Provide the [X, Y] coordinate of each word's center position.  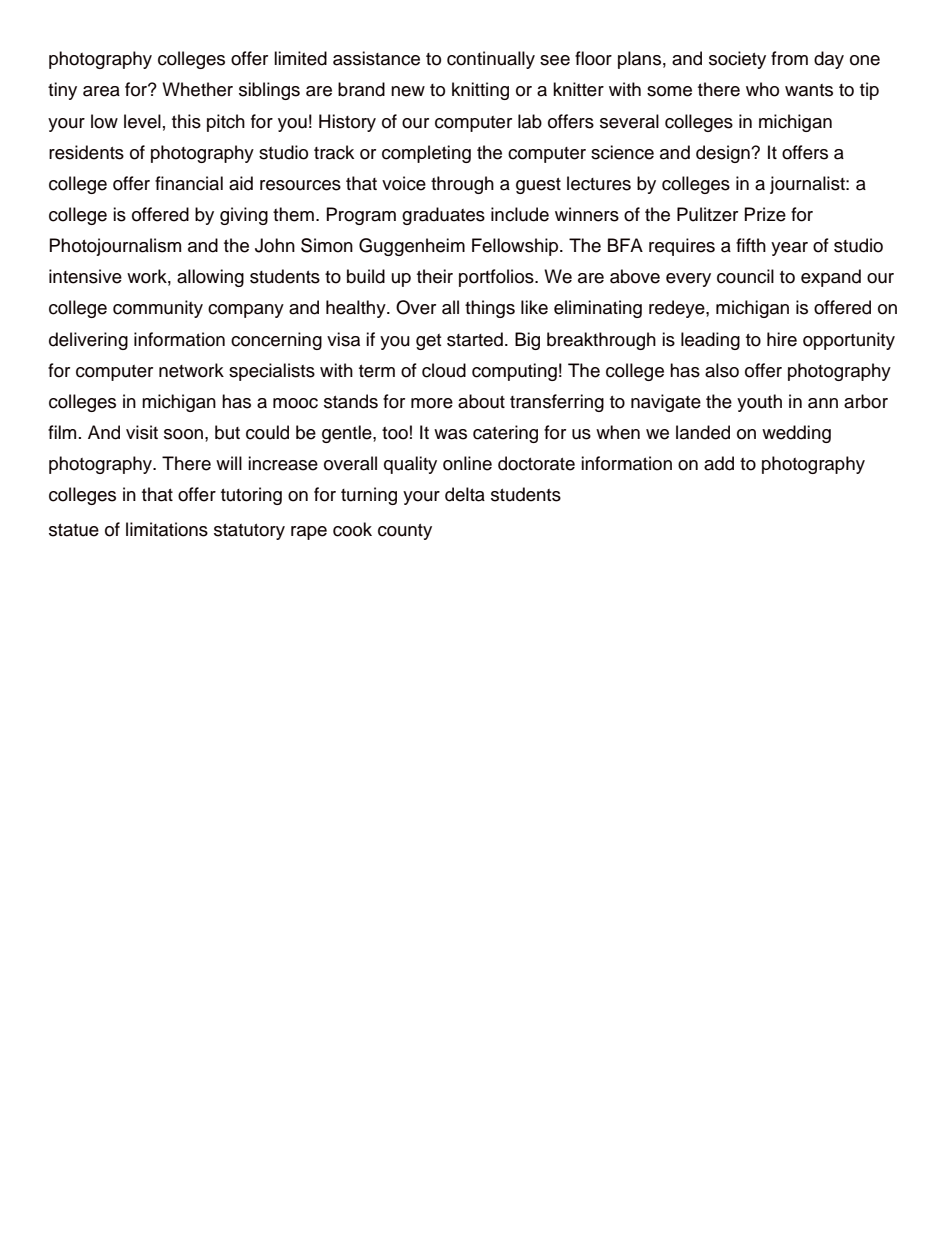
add [719, 463]
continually [491, 60]
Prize [765, 214]
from [789, 58]
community [158, 309]
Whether [197, 89]
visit [142, 432]
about [481, 401]
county [405, 532]
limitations [167, 529]
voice [404, 183]
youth [759, 403]
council [745, 276]
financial [189, 183]
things [490, 309]
